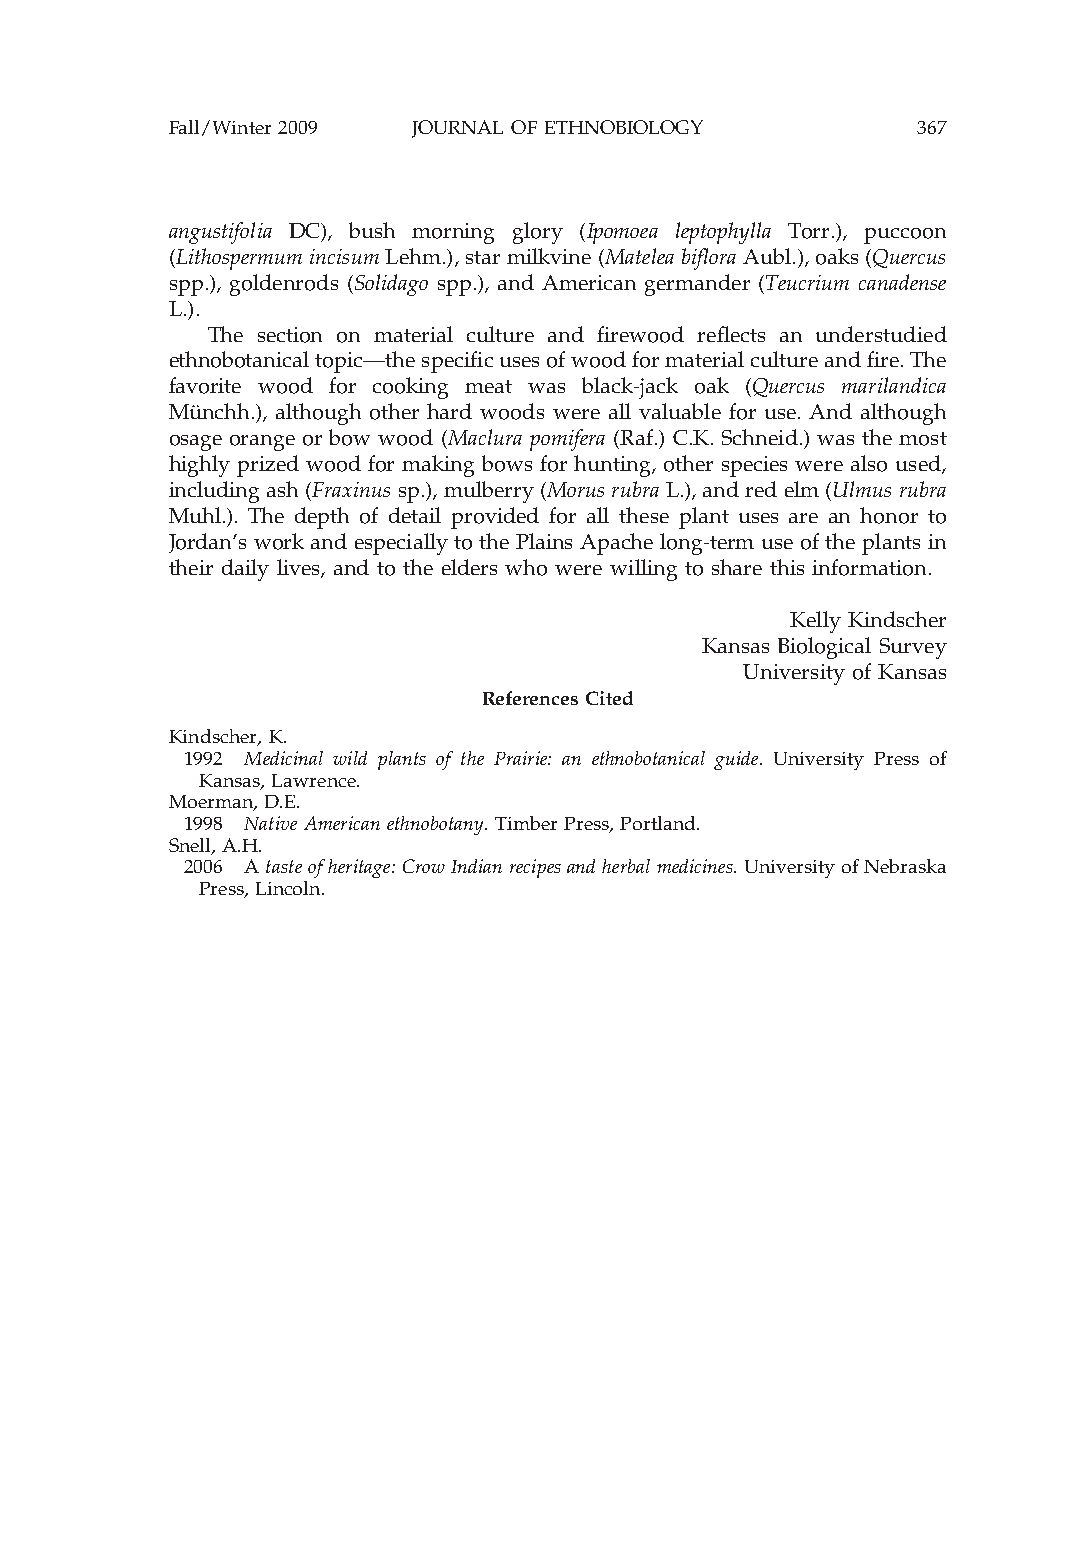  Describe the element at coordinates (284, 866) in the screenshot. I see `taste` at that location.
